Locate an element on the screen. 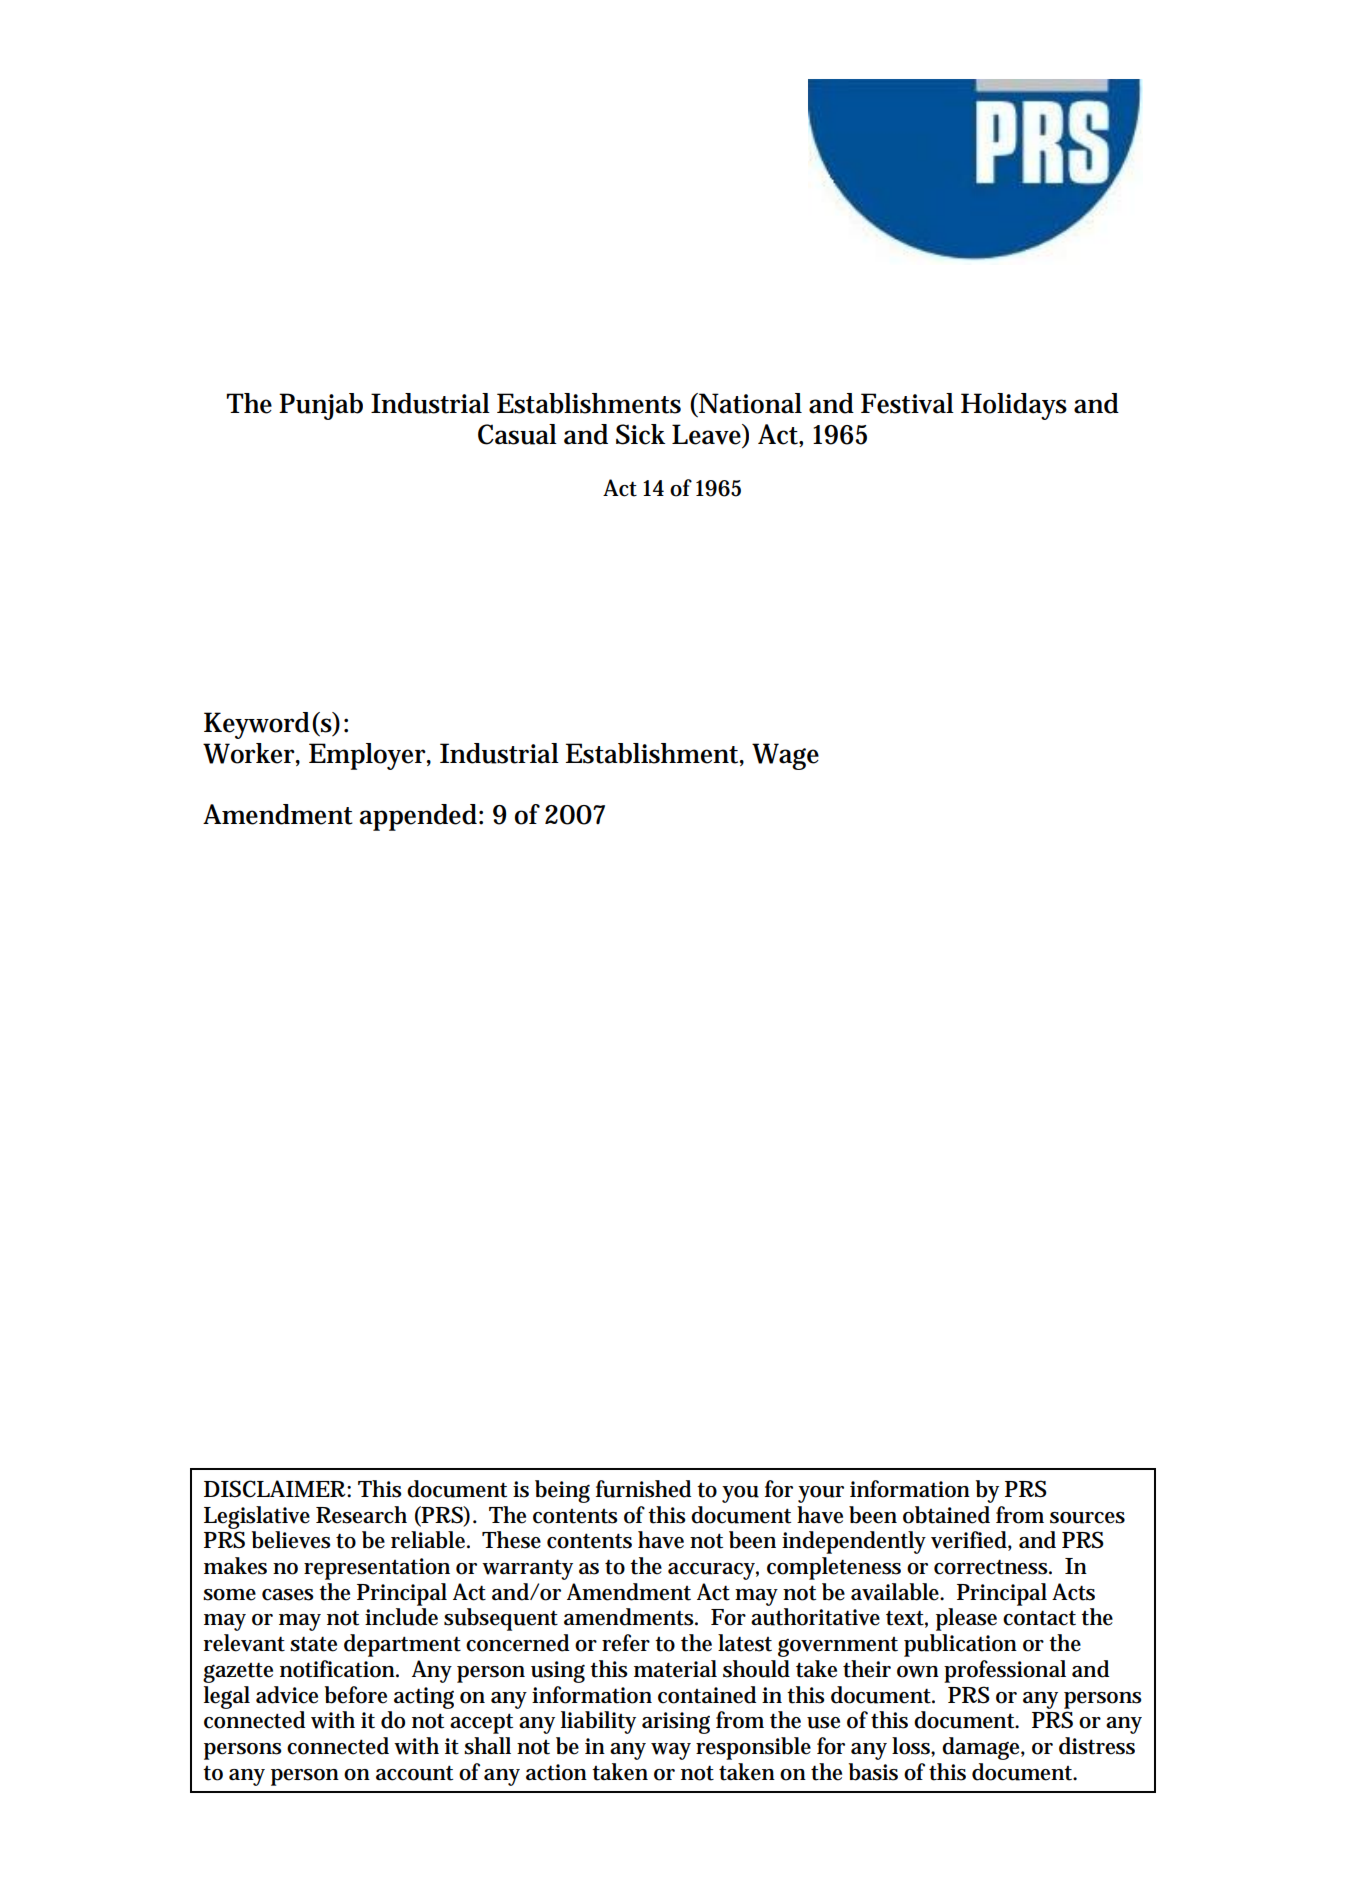 The image size is (1346, 1904). Punjab is located at coordinates (321, 406).
